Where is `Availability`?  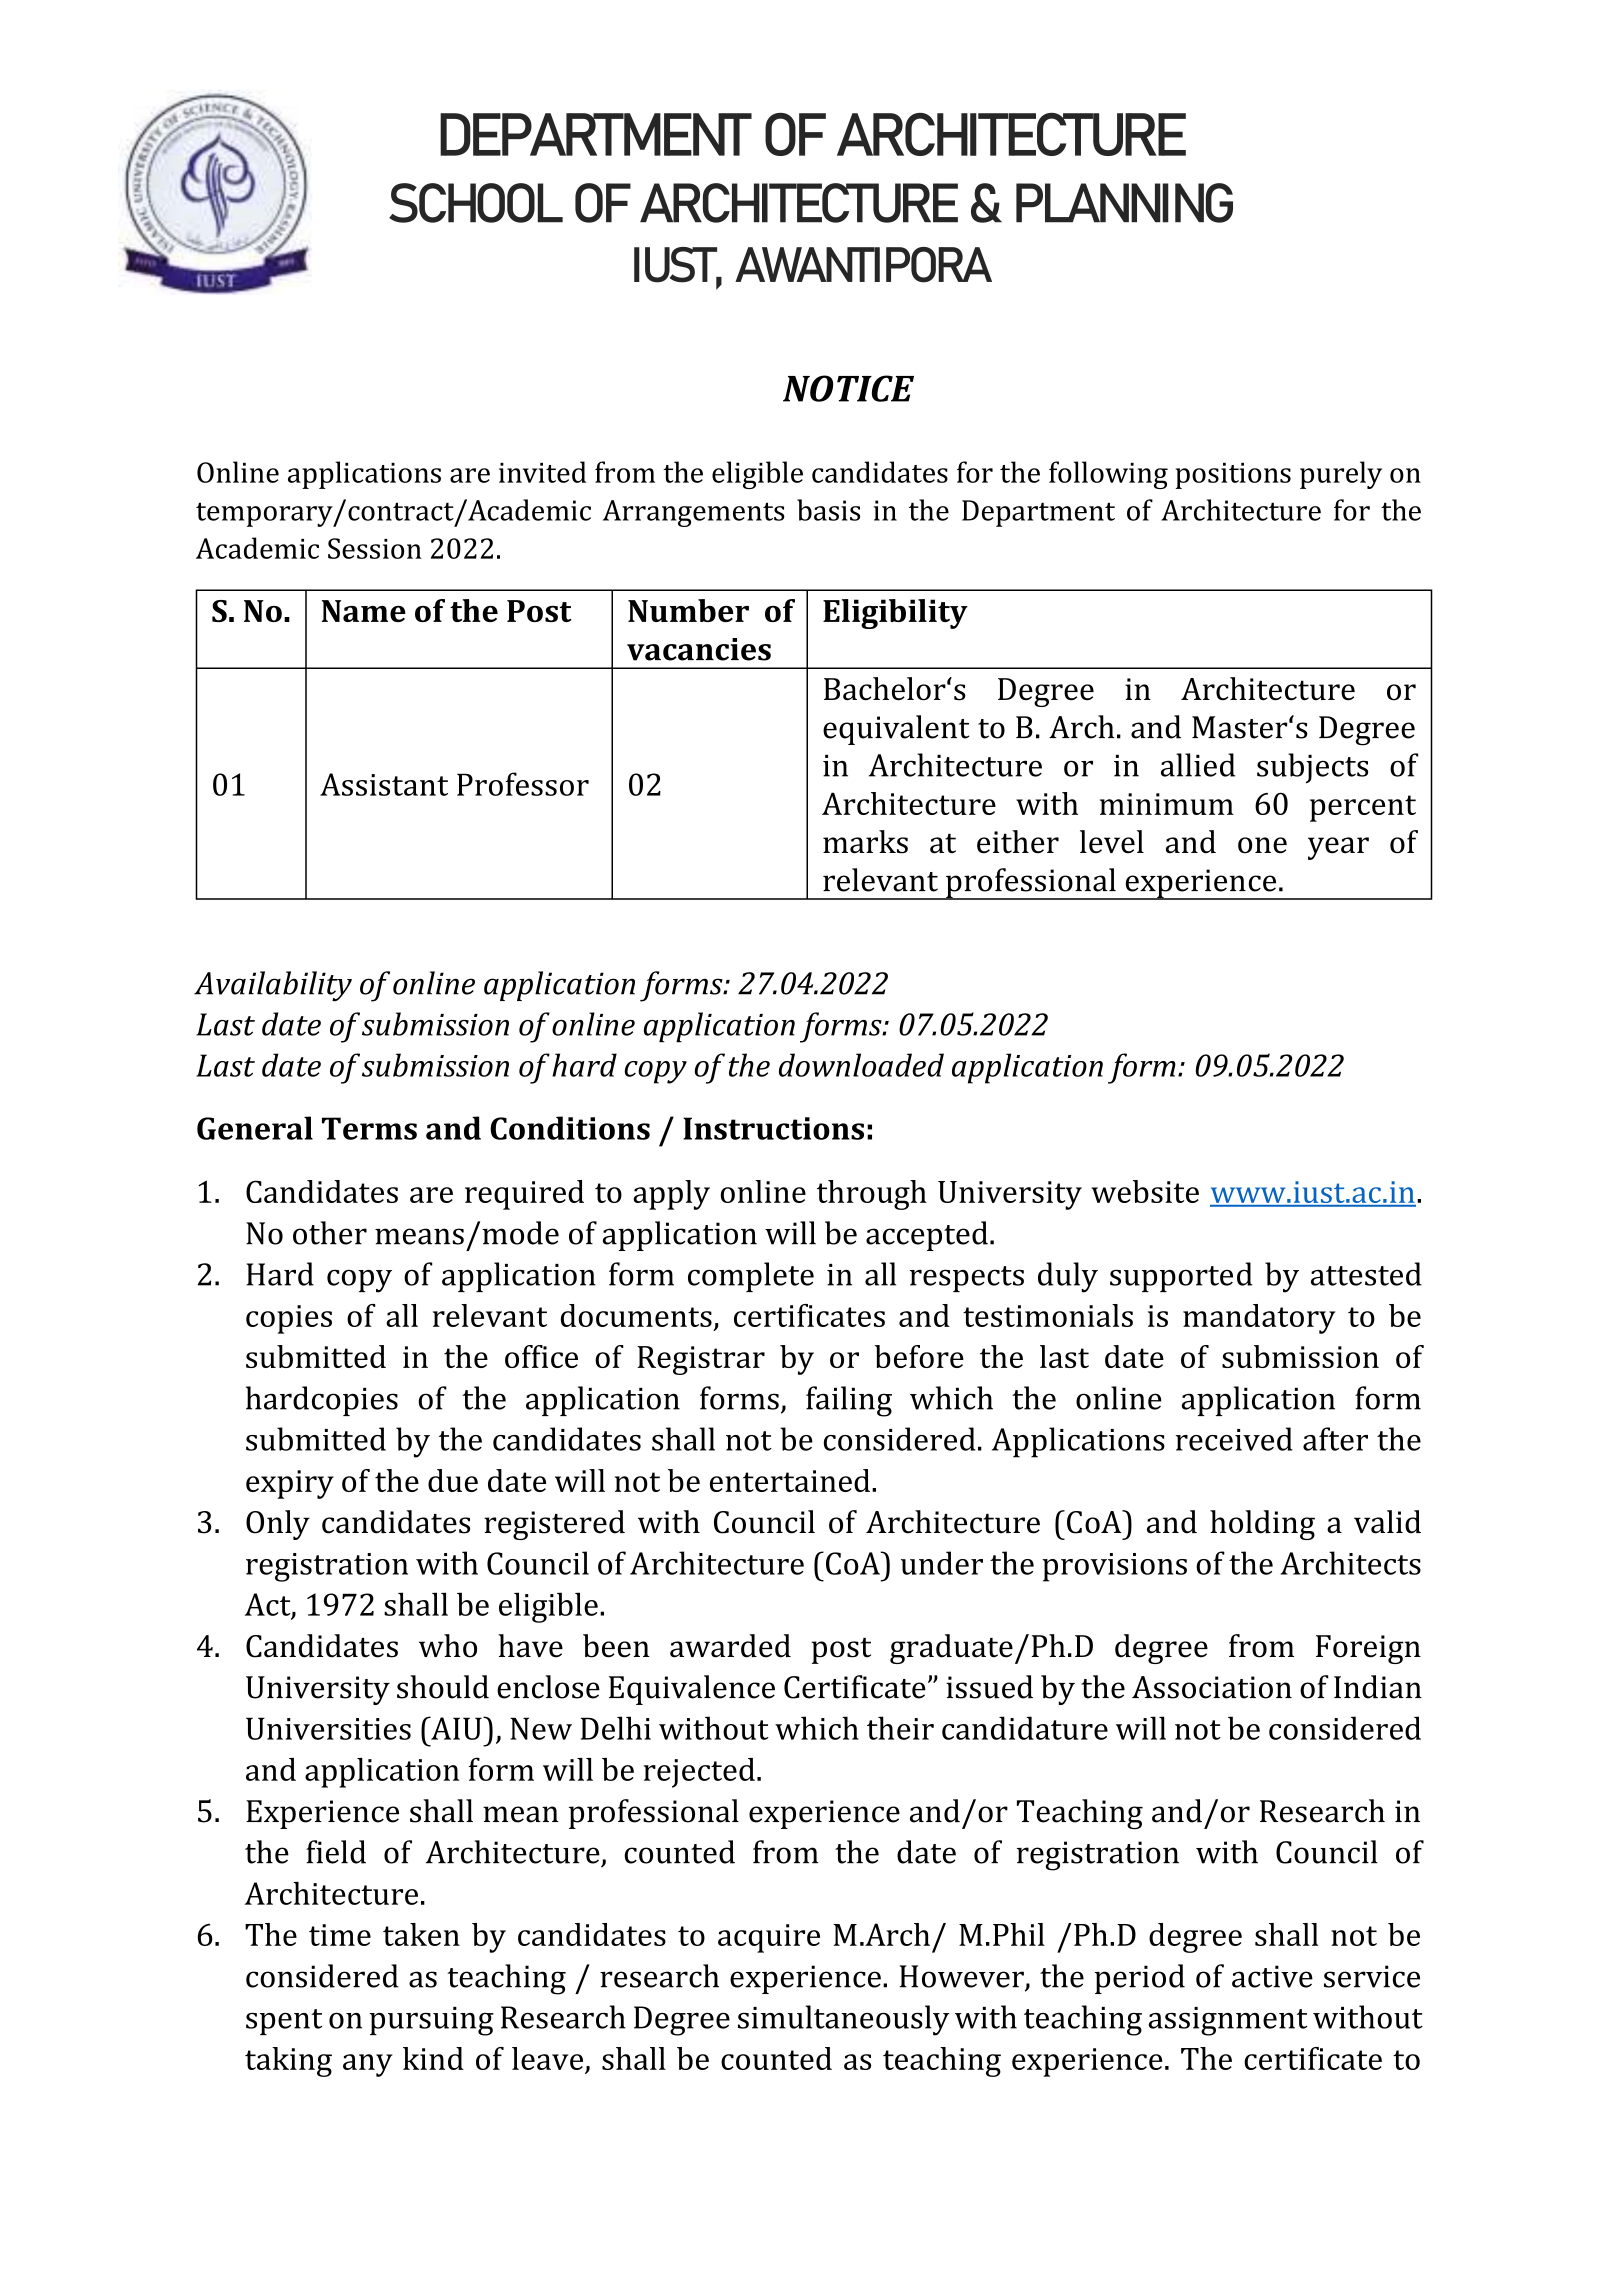
Availability is located at coordinates (273, 986).
